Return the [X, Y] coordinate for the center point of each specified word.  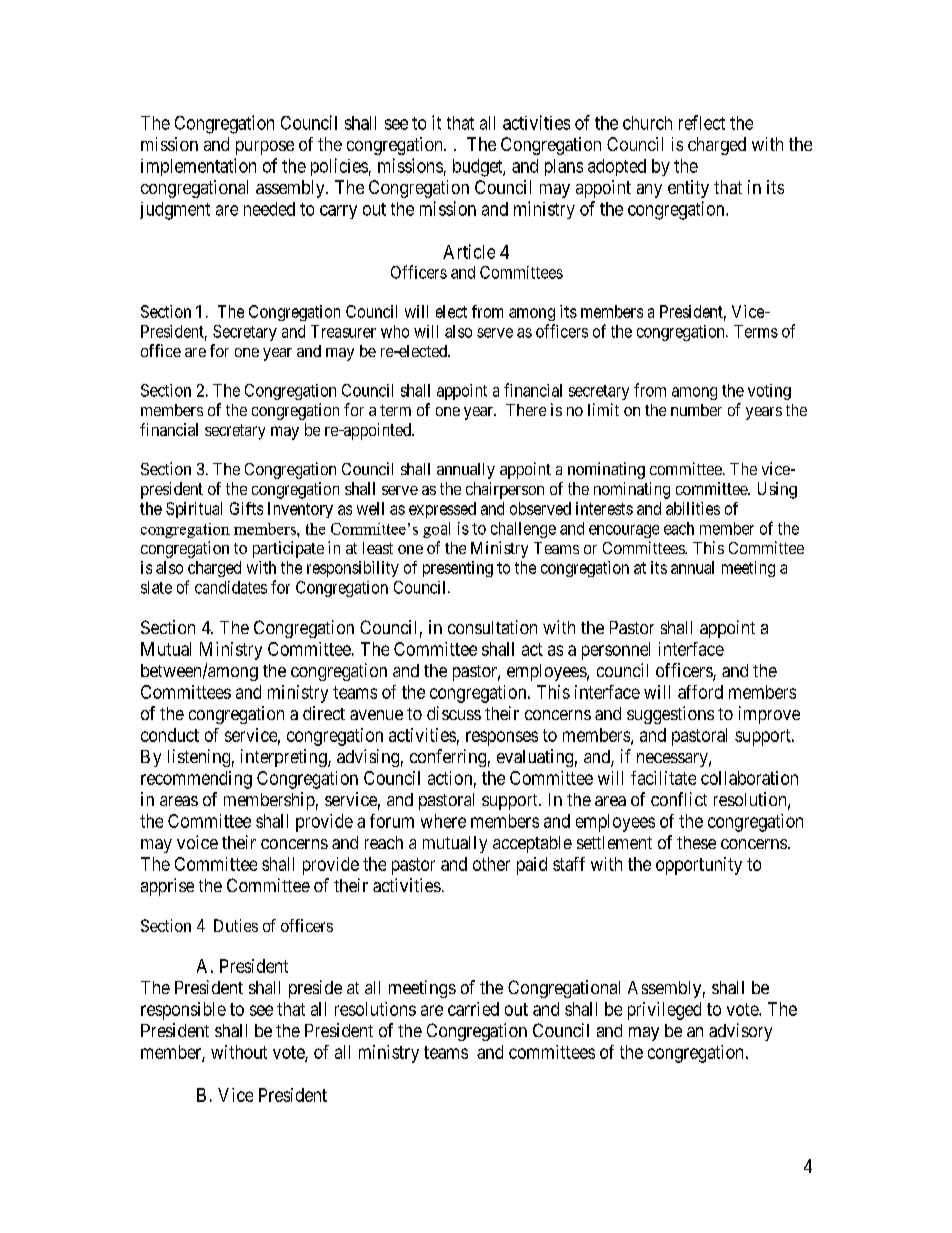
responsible [183, 1011]
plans [564, 167]
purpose [265, 148]
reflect [702, 122]
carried [473, 1009]
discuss [454, 713]
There [526, 410]
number [696, 410]
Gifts [246, 508]
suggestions [670, 715]
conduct [170, 735]
